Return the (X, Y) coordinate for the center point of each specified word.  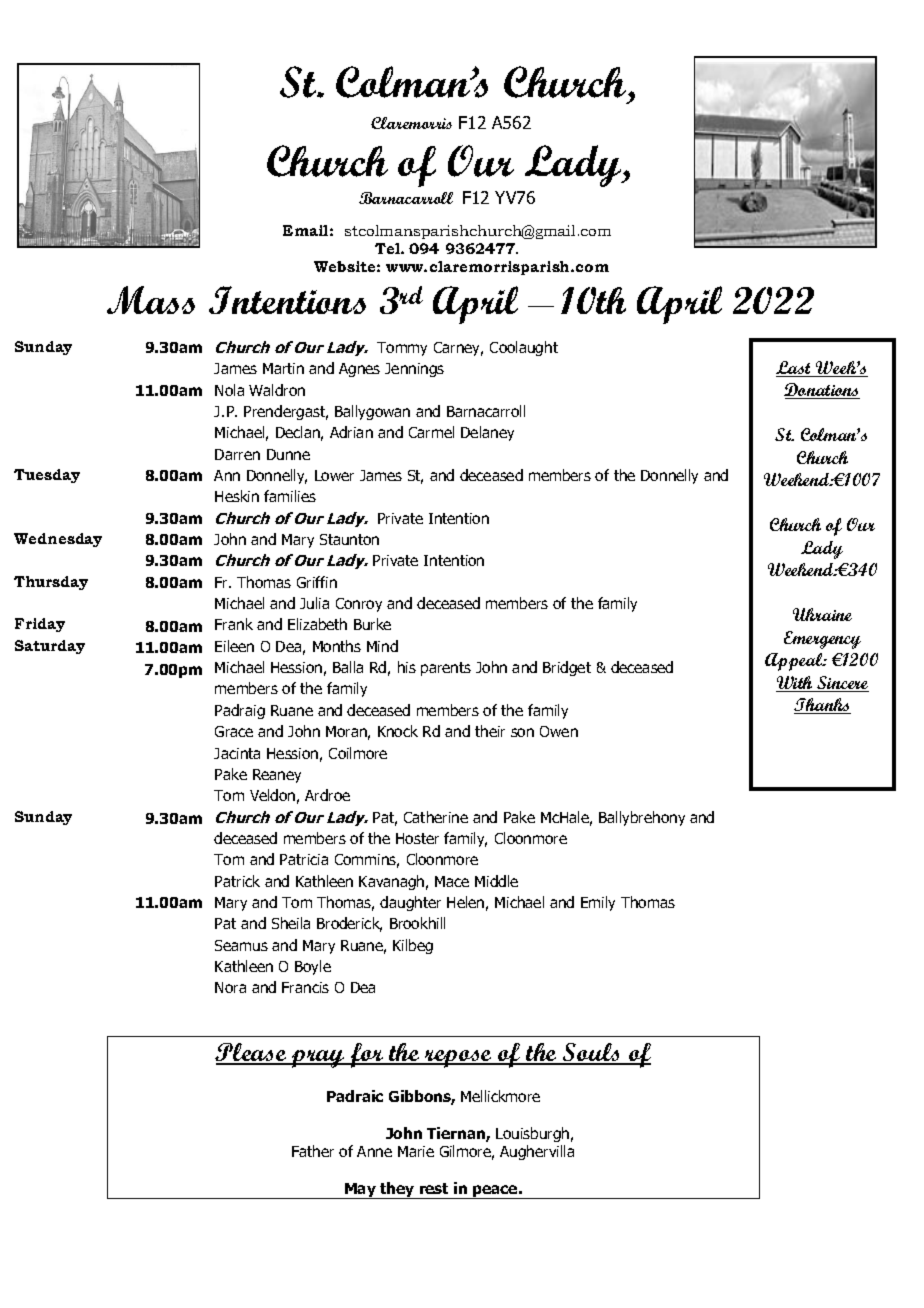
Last (795, 369)
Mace (452, 881)
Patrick (237, 881)
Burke (372, 624)
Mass (151, 300)
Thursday (51, 583)
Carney (458, 349)
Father (313, 1151)
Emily (598, 903)
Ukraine (822, 614)
